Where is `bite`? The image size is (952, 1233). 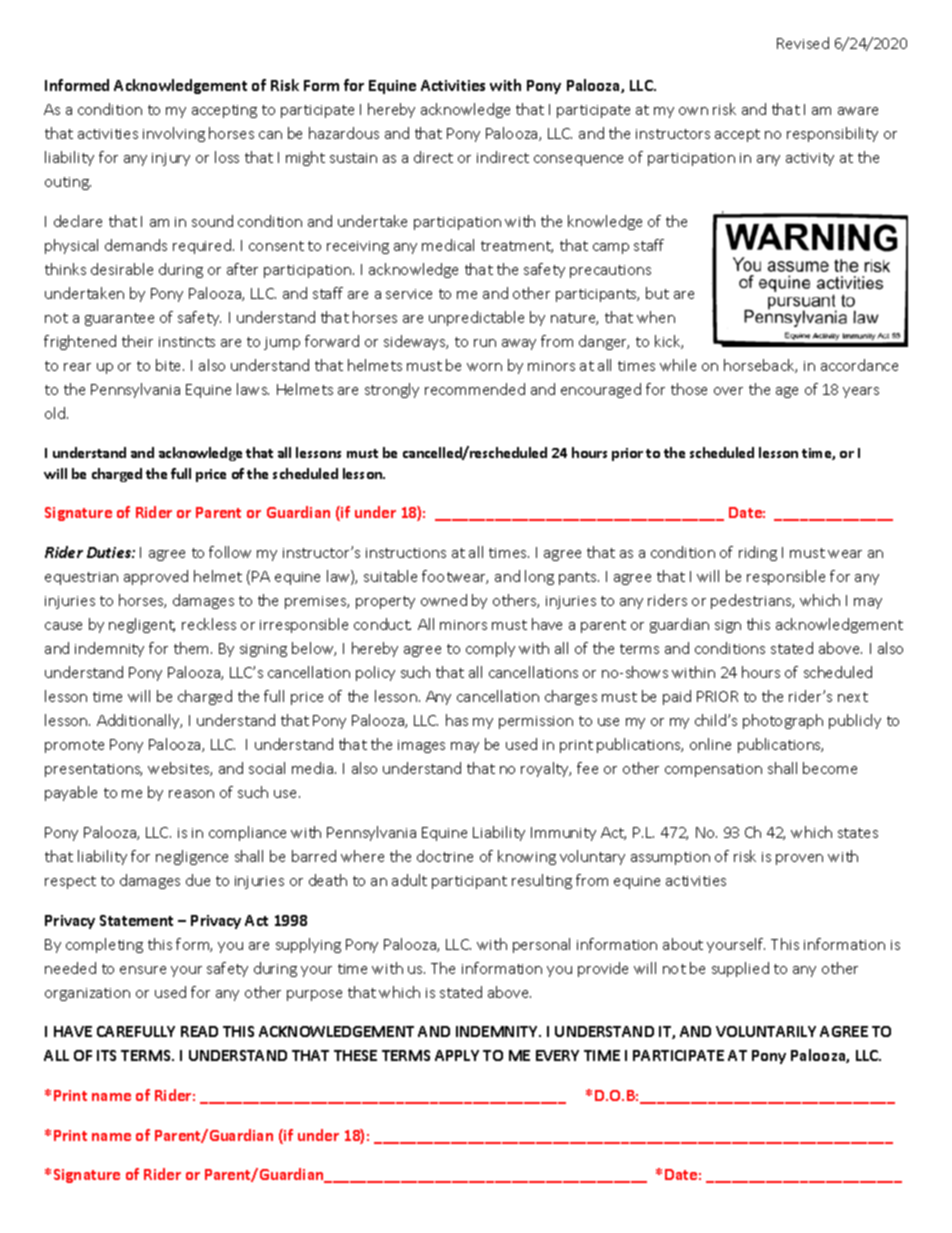
bite is located at coordinates (170, 365).
